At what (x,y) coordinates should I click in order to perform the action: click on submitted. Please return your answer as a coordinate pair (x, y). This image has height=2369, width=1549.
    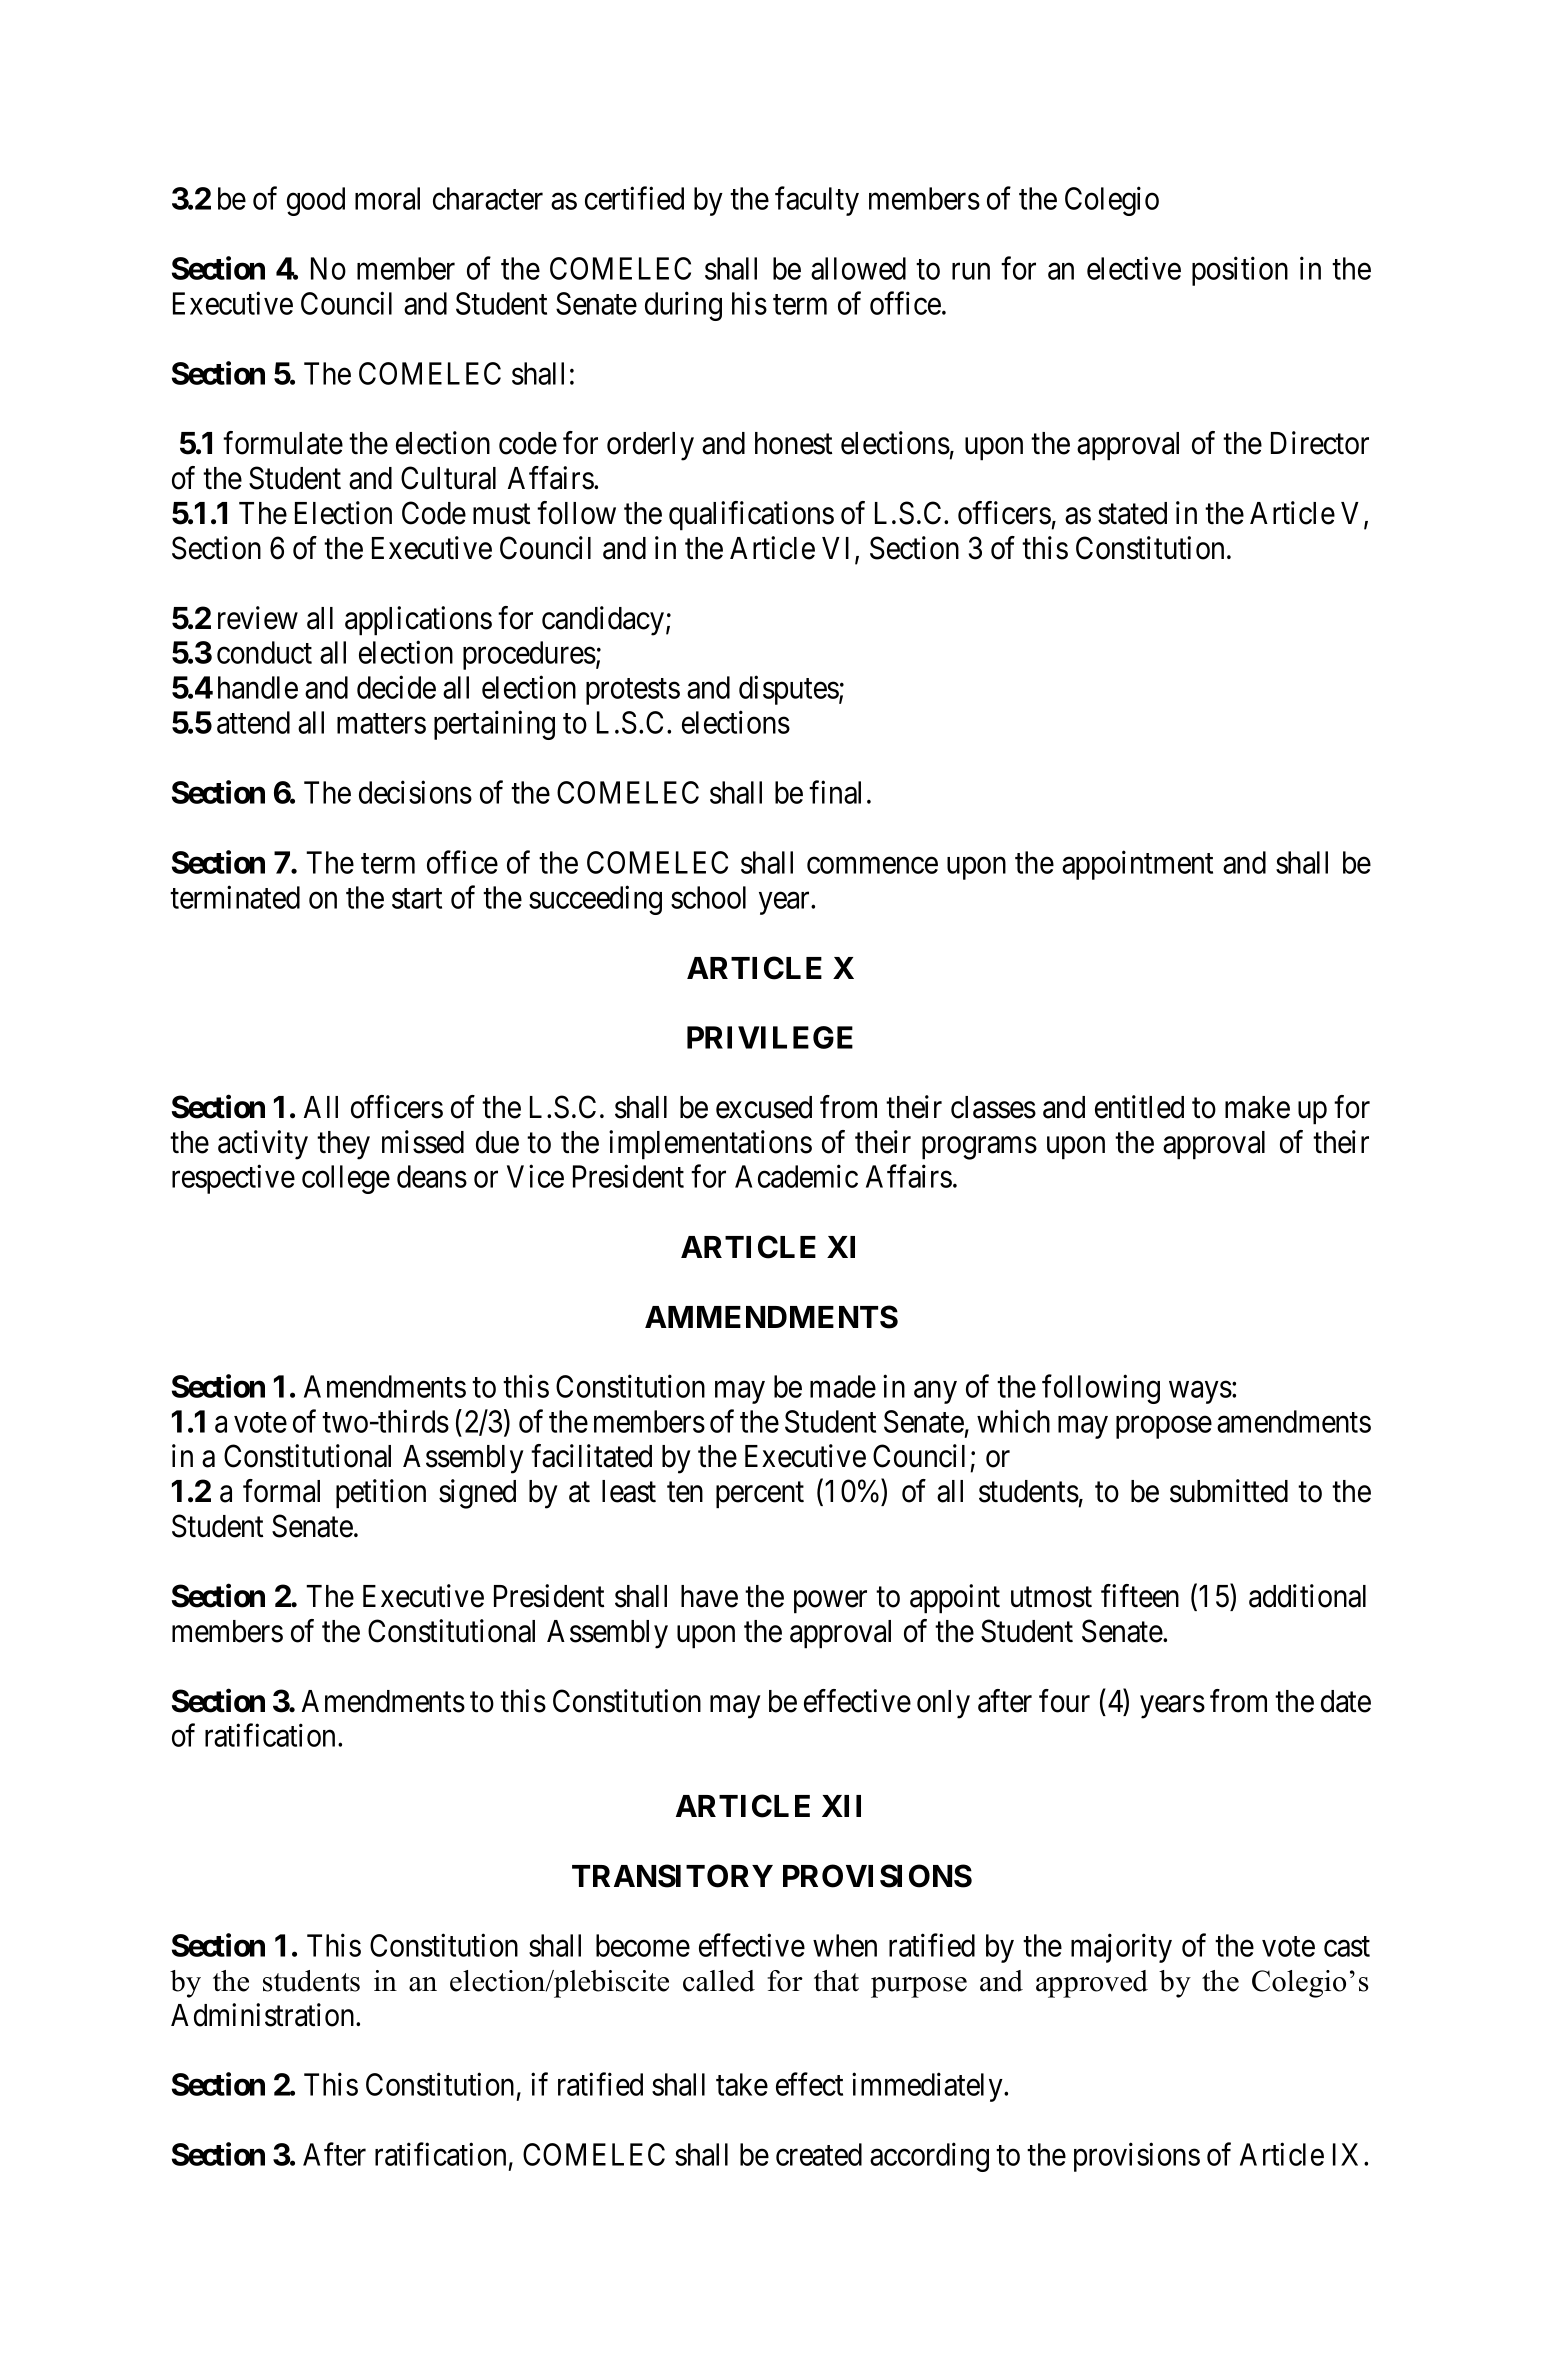
    Looking at the image, I should click on (1229, 1491).
